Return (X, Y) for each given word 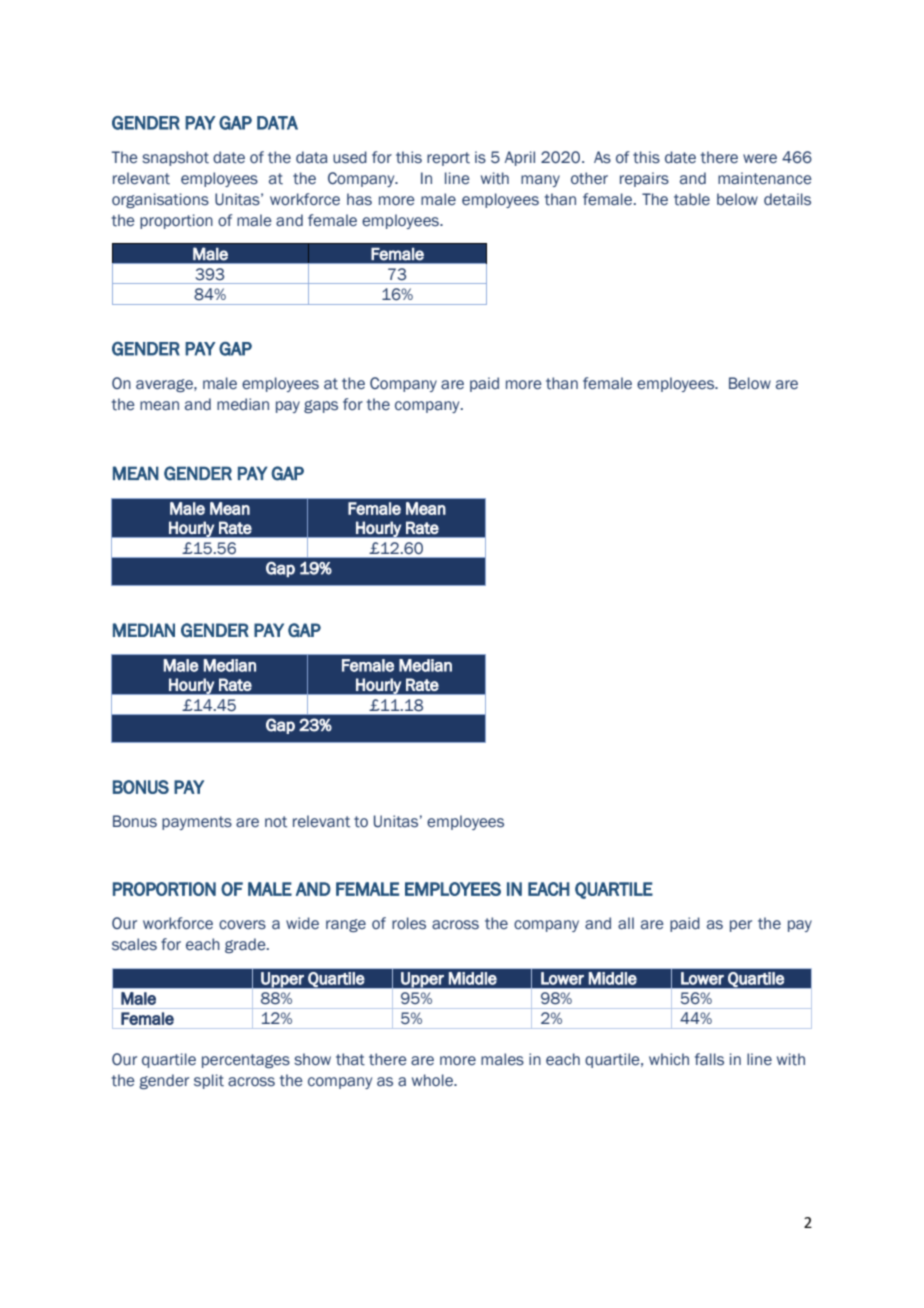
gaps (321, 406)
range (346, 925)
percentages (246, 1061)
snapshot (175, 158)
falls (709, 1059)
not (276, 822)
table (692, 199)
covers (242, 925)
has (359, 199)
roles (409, 923)
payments (197, 823)
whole (433, 1080)
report (448, 159)
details (787, 199)
